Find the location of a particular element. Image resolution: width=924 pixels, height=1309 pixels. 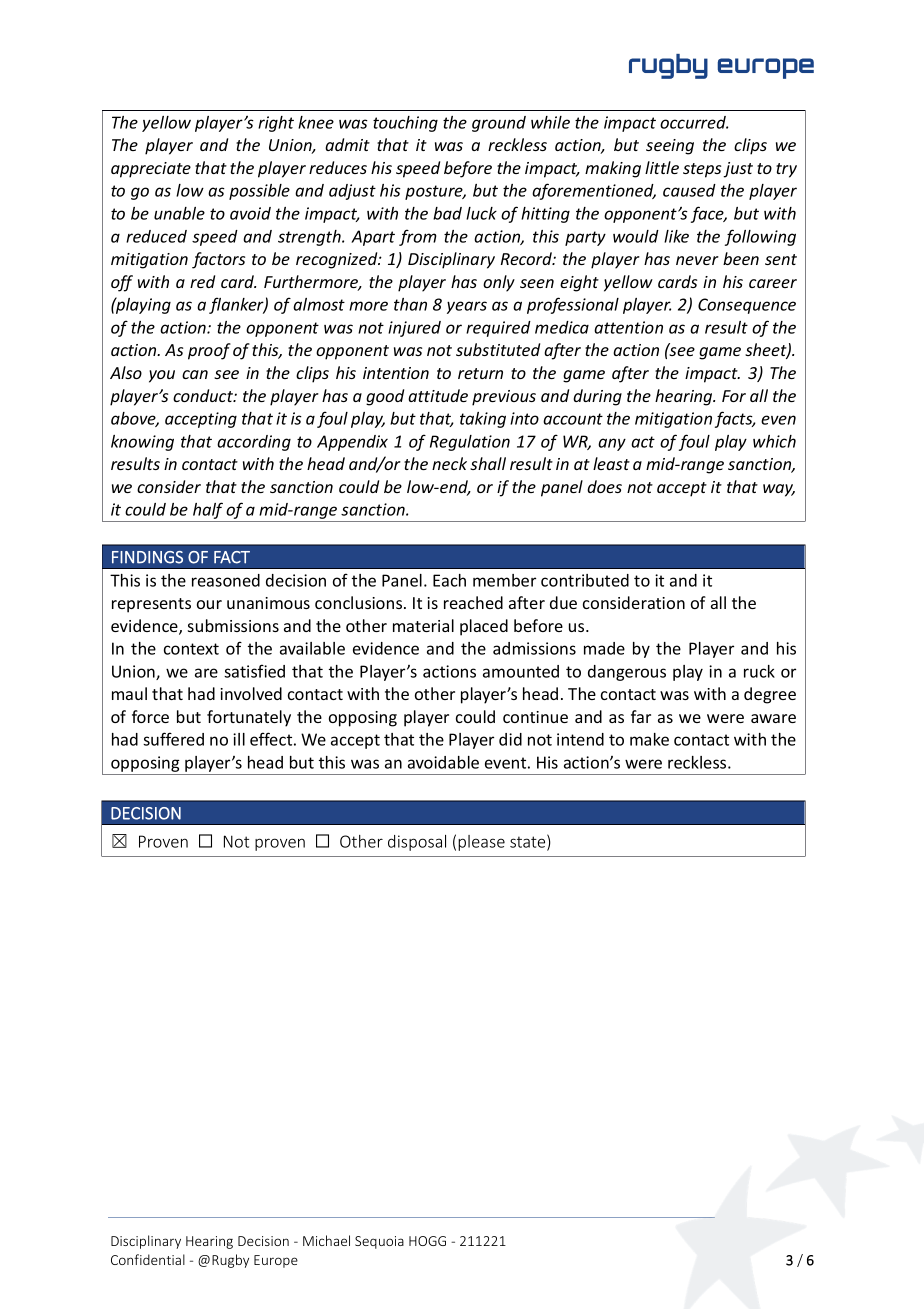

way is located at coordinates (779, 490).
